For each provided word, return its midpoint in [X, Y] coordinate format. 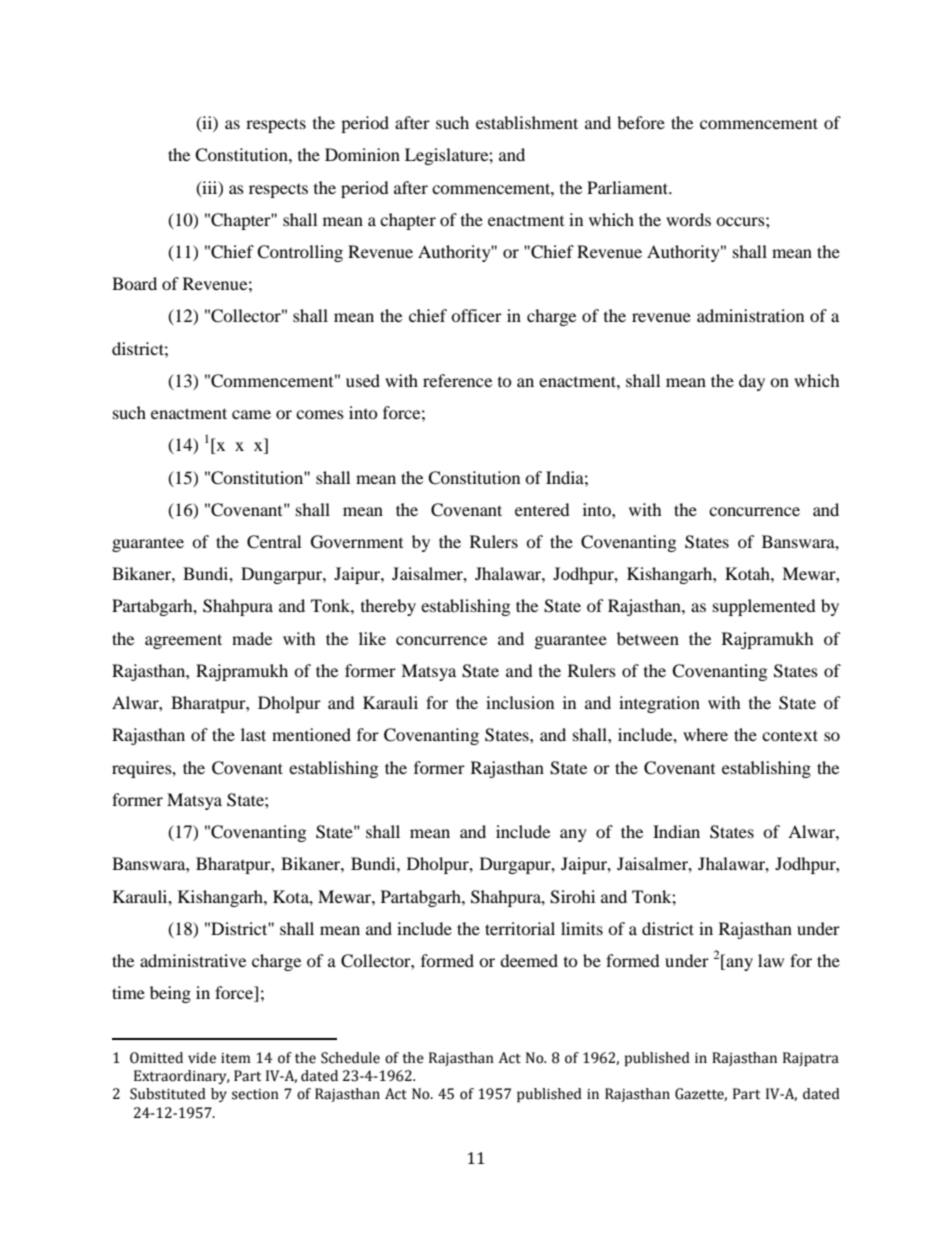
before [641, 122]
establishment [527, 122]
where [705, 734]
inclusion [520, 702]
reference [457, 380]
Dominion [362, 154]
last [253, 734]
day [752, 382]
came [251, 414]
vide [202, 1058]
